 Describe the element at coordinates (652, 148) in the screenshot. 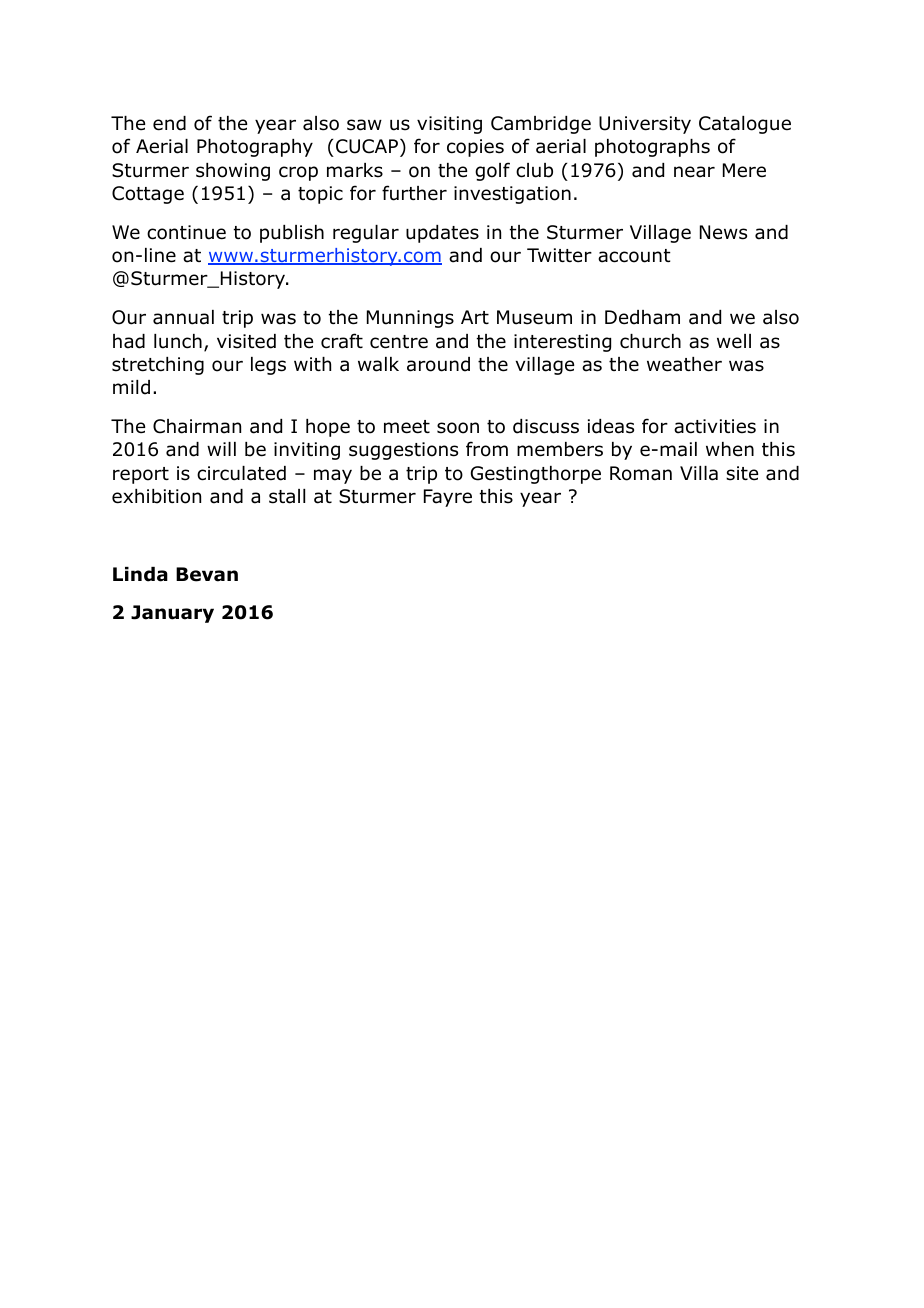

I see `photographs` at that location.
